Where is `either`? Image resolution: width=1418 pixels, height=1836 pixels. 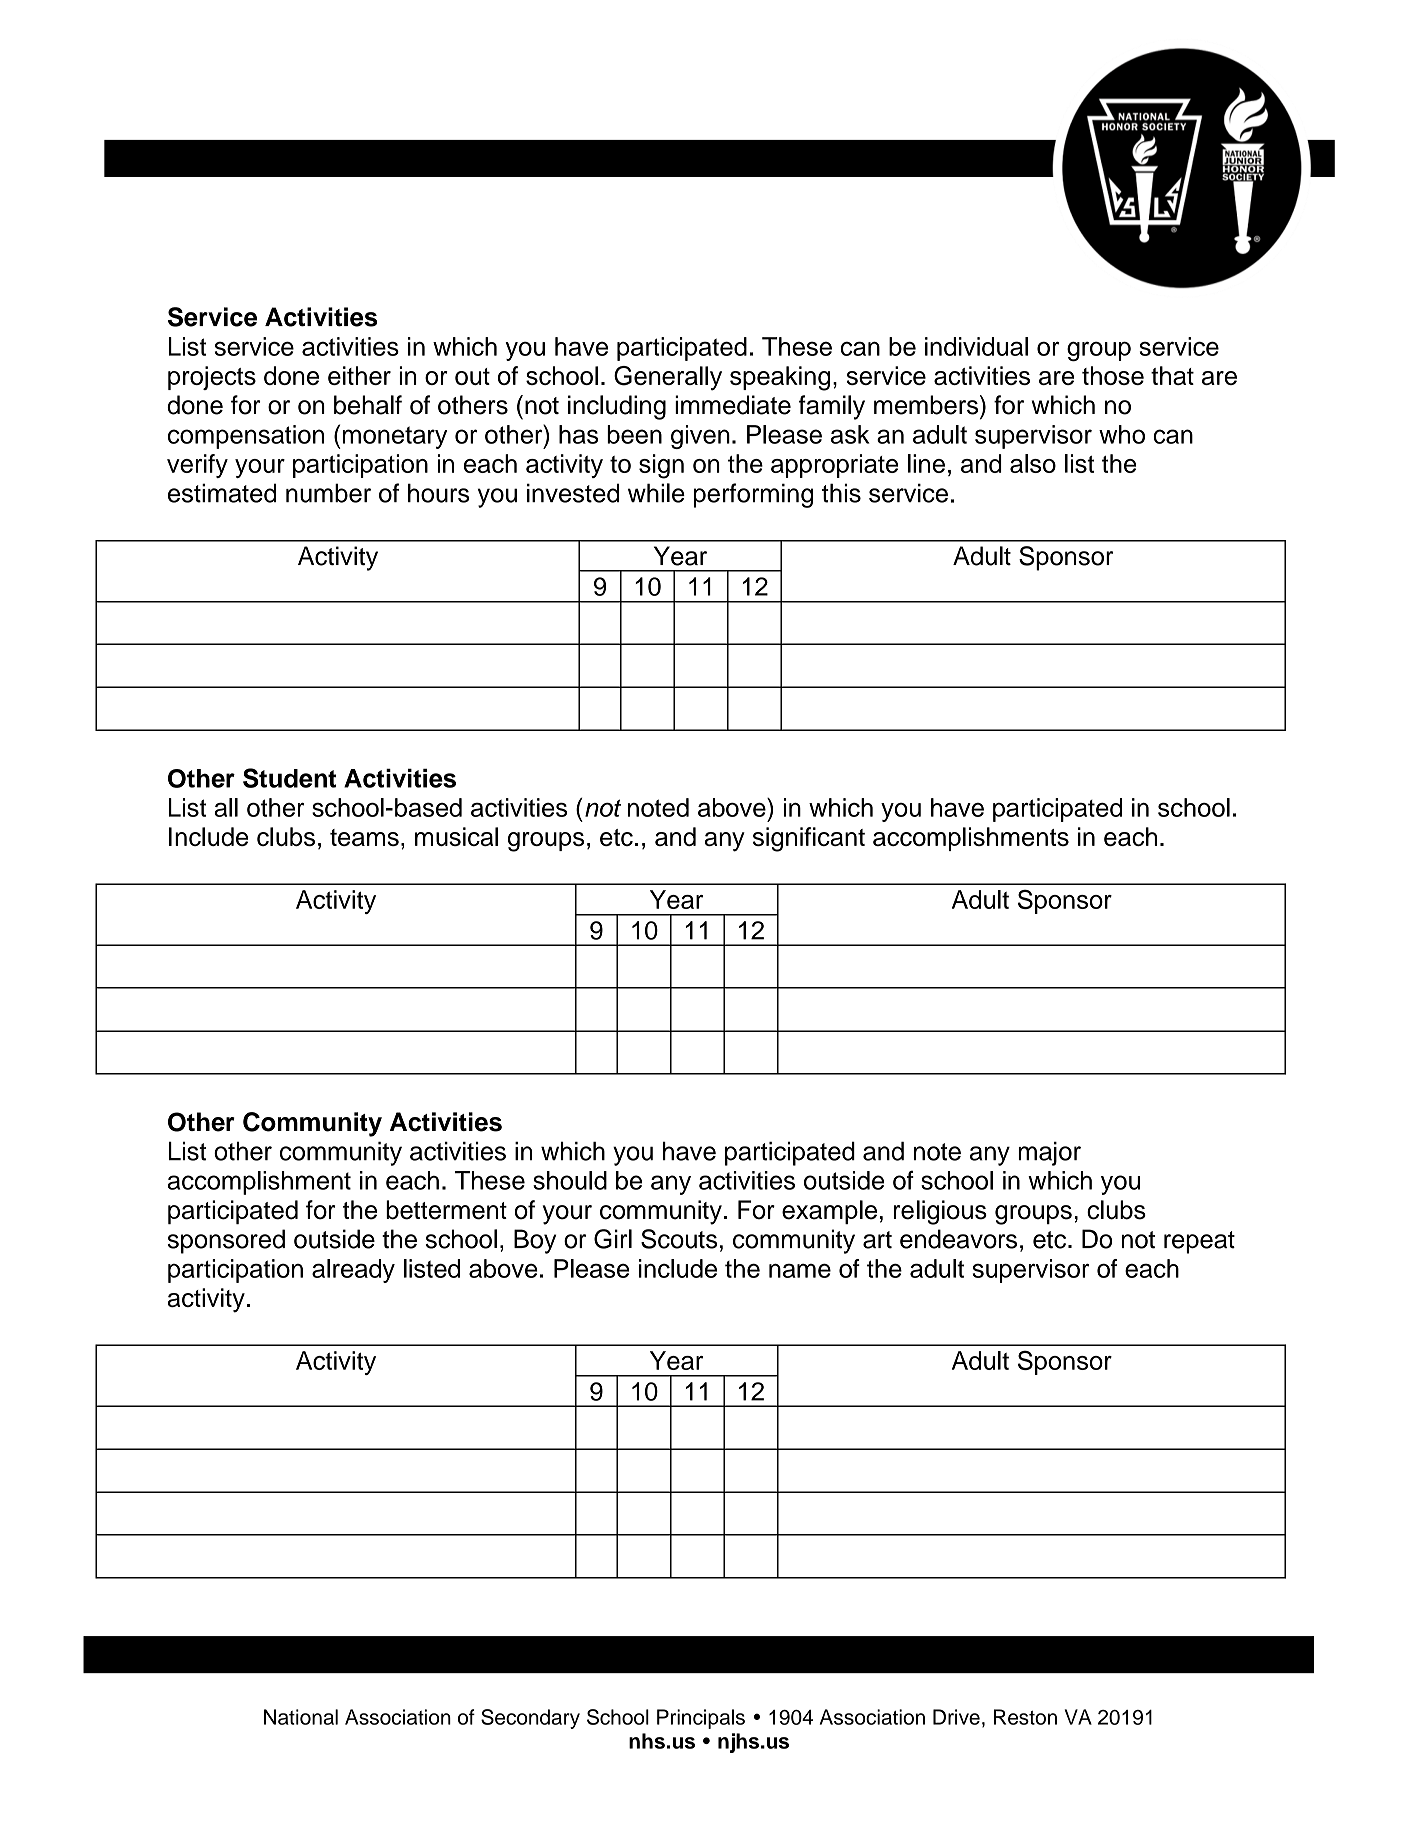
either is located at coordinates (359, 375).
